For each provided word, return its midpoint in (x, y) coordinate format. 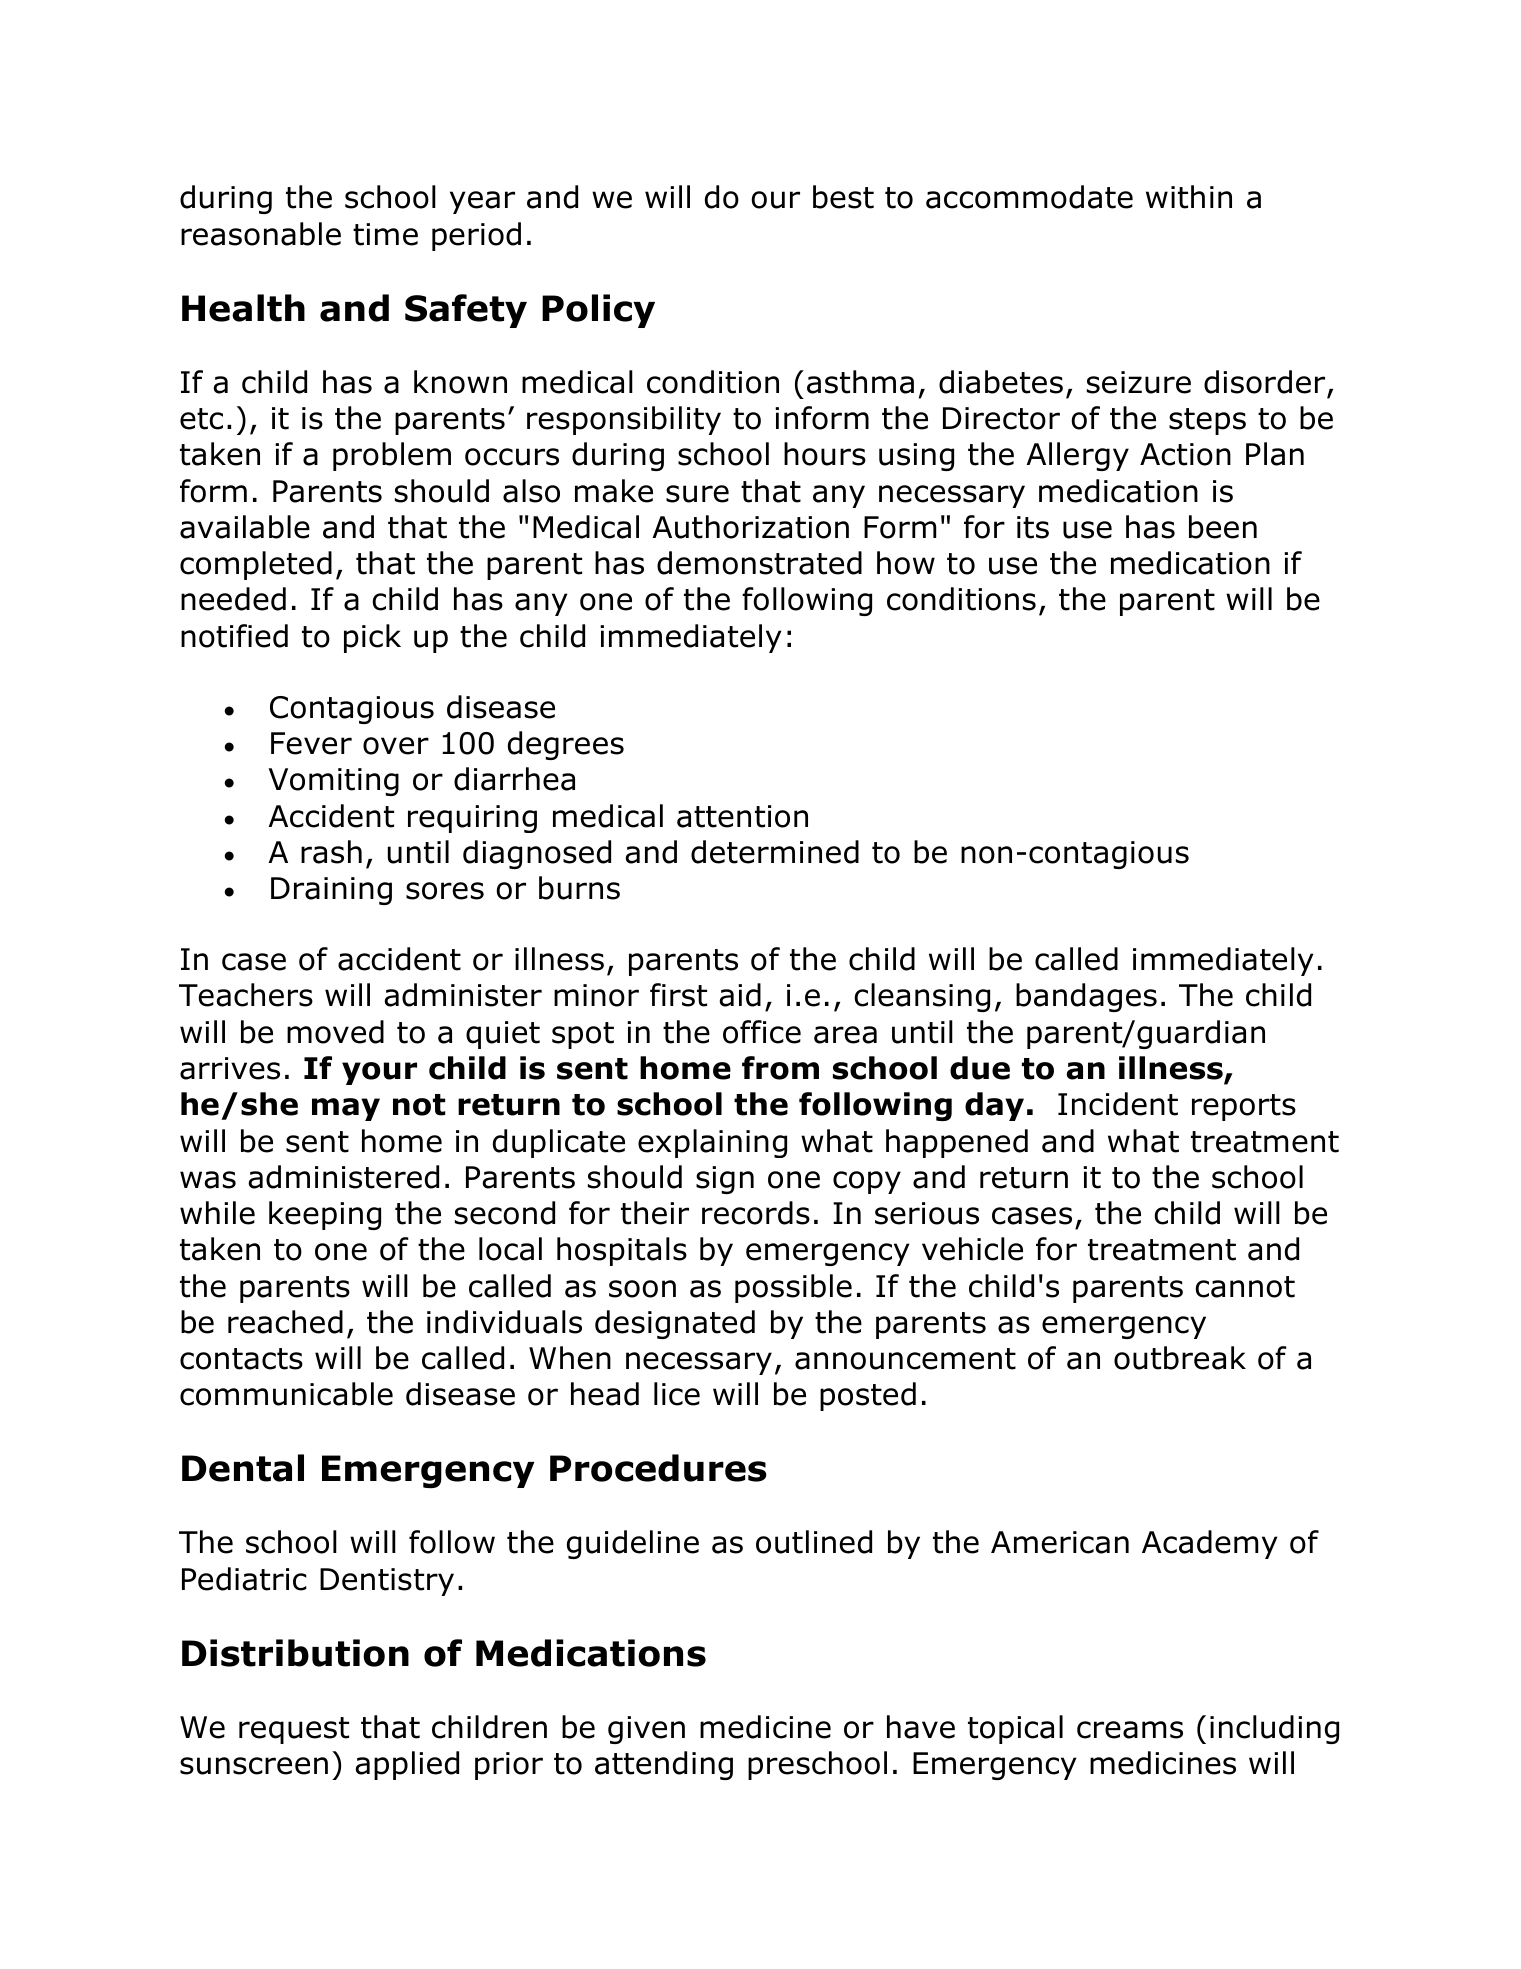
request (294, 1730)
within (1189, 197)
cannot (1245, 1287)
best (843, 197)
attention (742, 816)
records (756, 1213)
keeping (325, 1215)
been (1223, 527)
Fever (311, 743)
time (385, 234)
